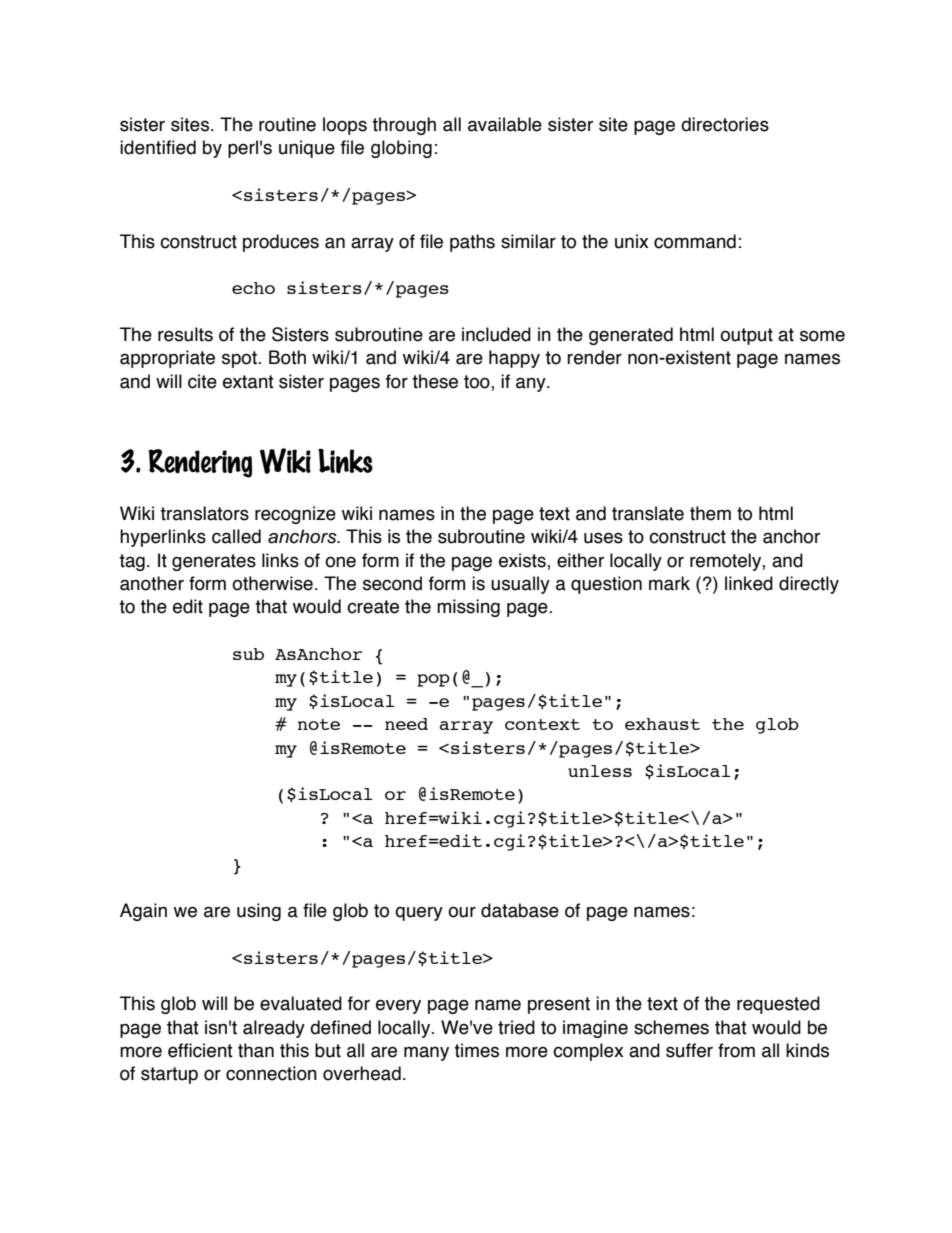  I want to click on linked, so click(749, 583).
